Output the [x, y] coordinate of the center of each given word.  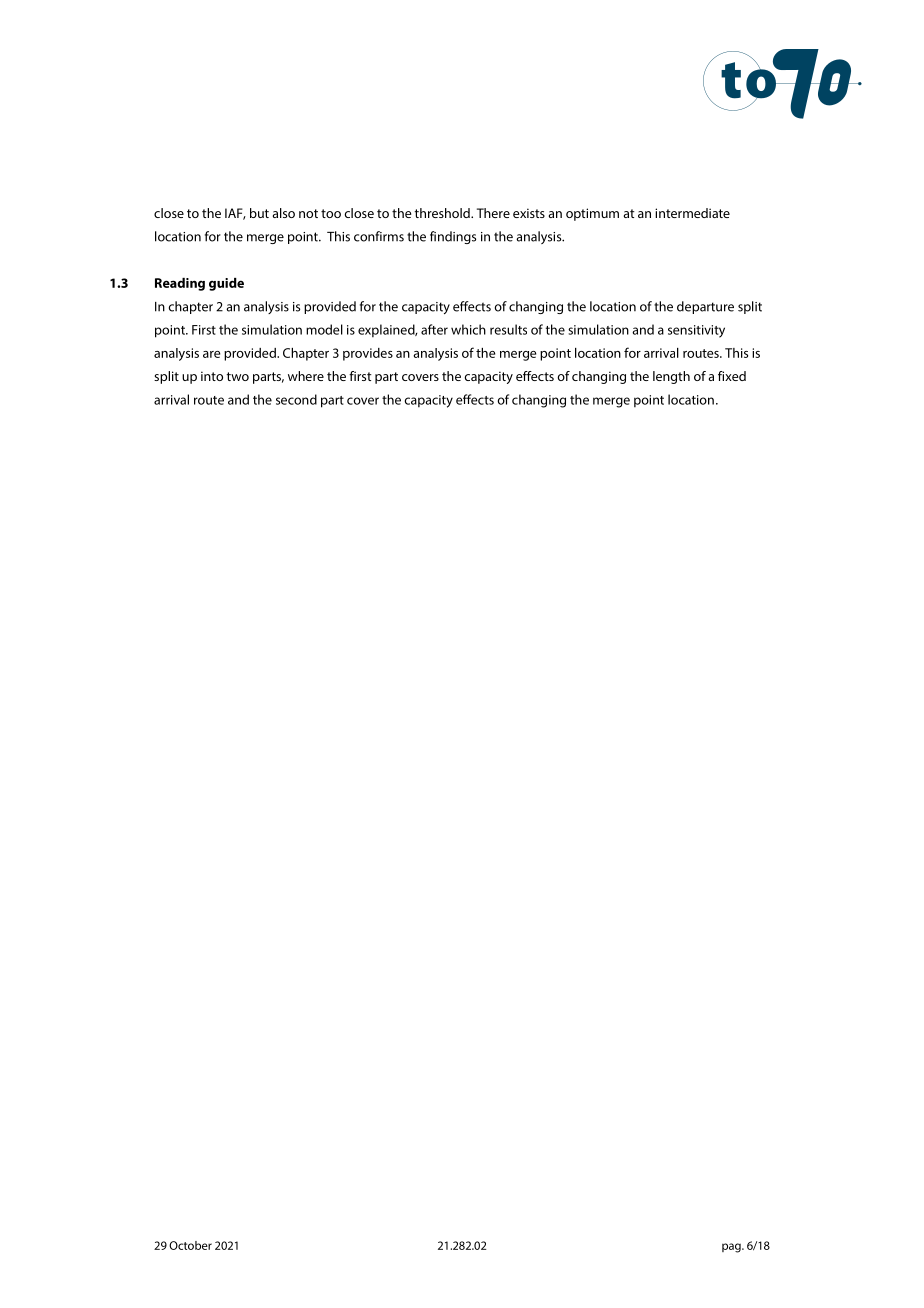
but [259, 213]
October [190, 1245]
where [306, 376]
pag [732, 1248]
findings [453, 237]
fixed [732, 376]
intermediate [692, 213]
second [296, 399]
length [671, 377]
